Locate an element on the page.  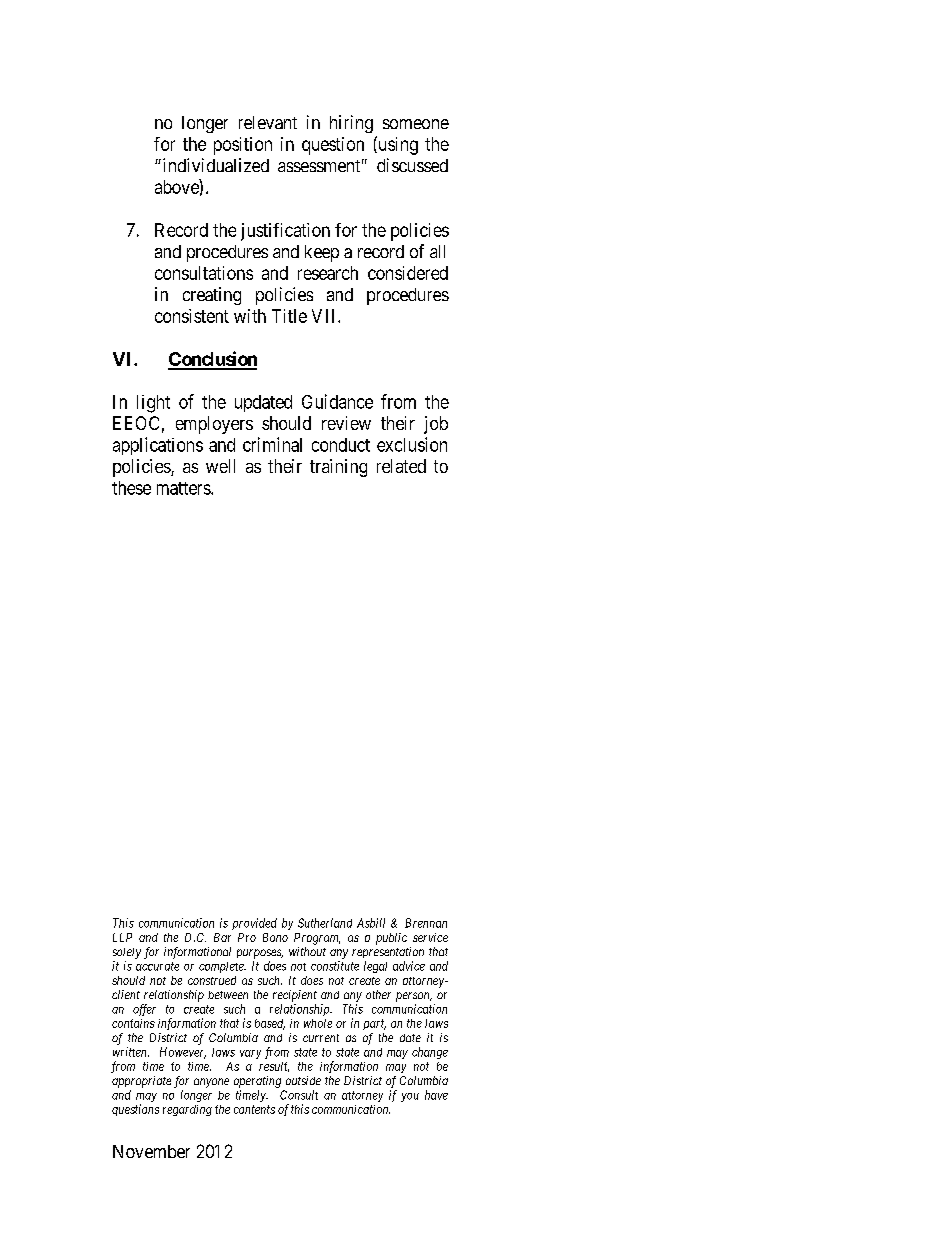
individualized is located at coordinates (214, 165).
